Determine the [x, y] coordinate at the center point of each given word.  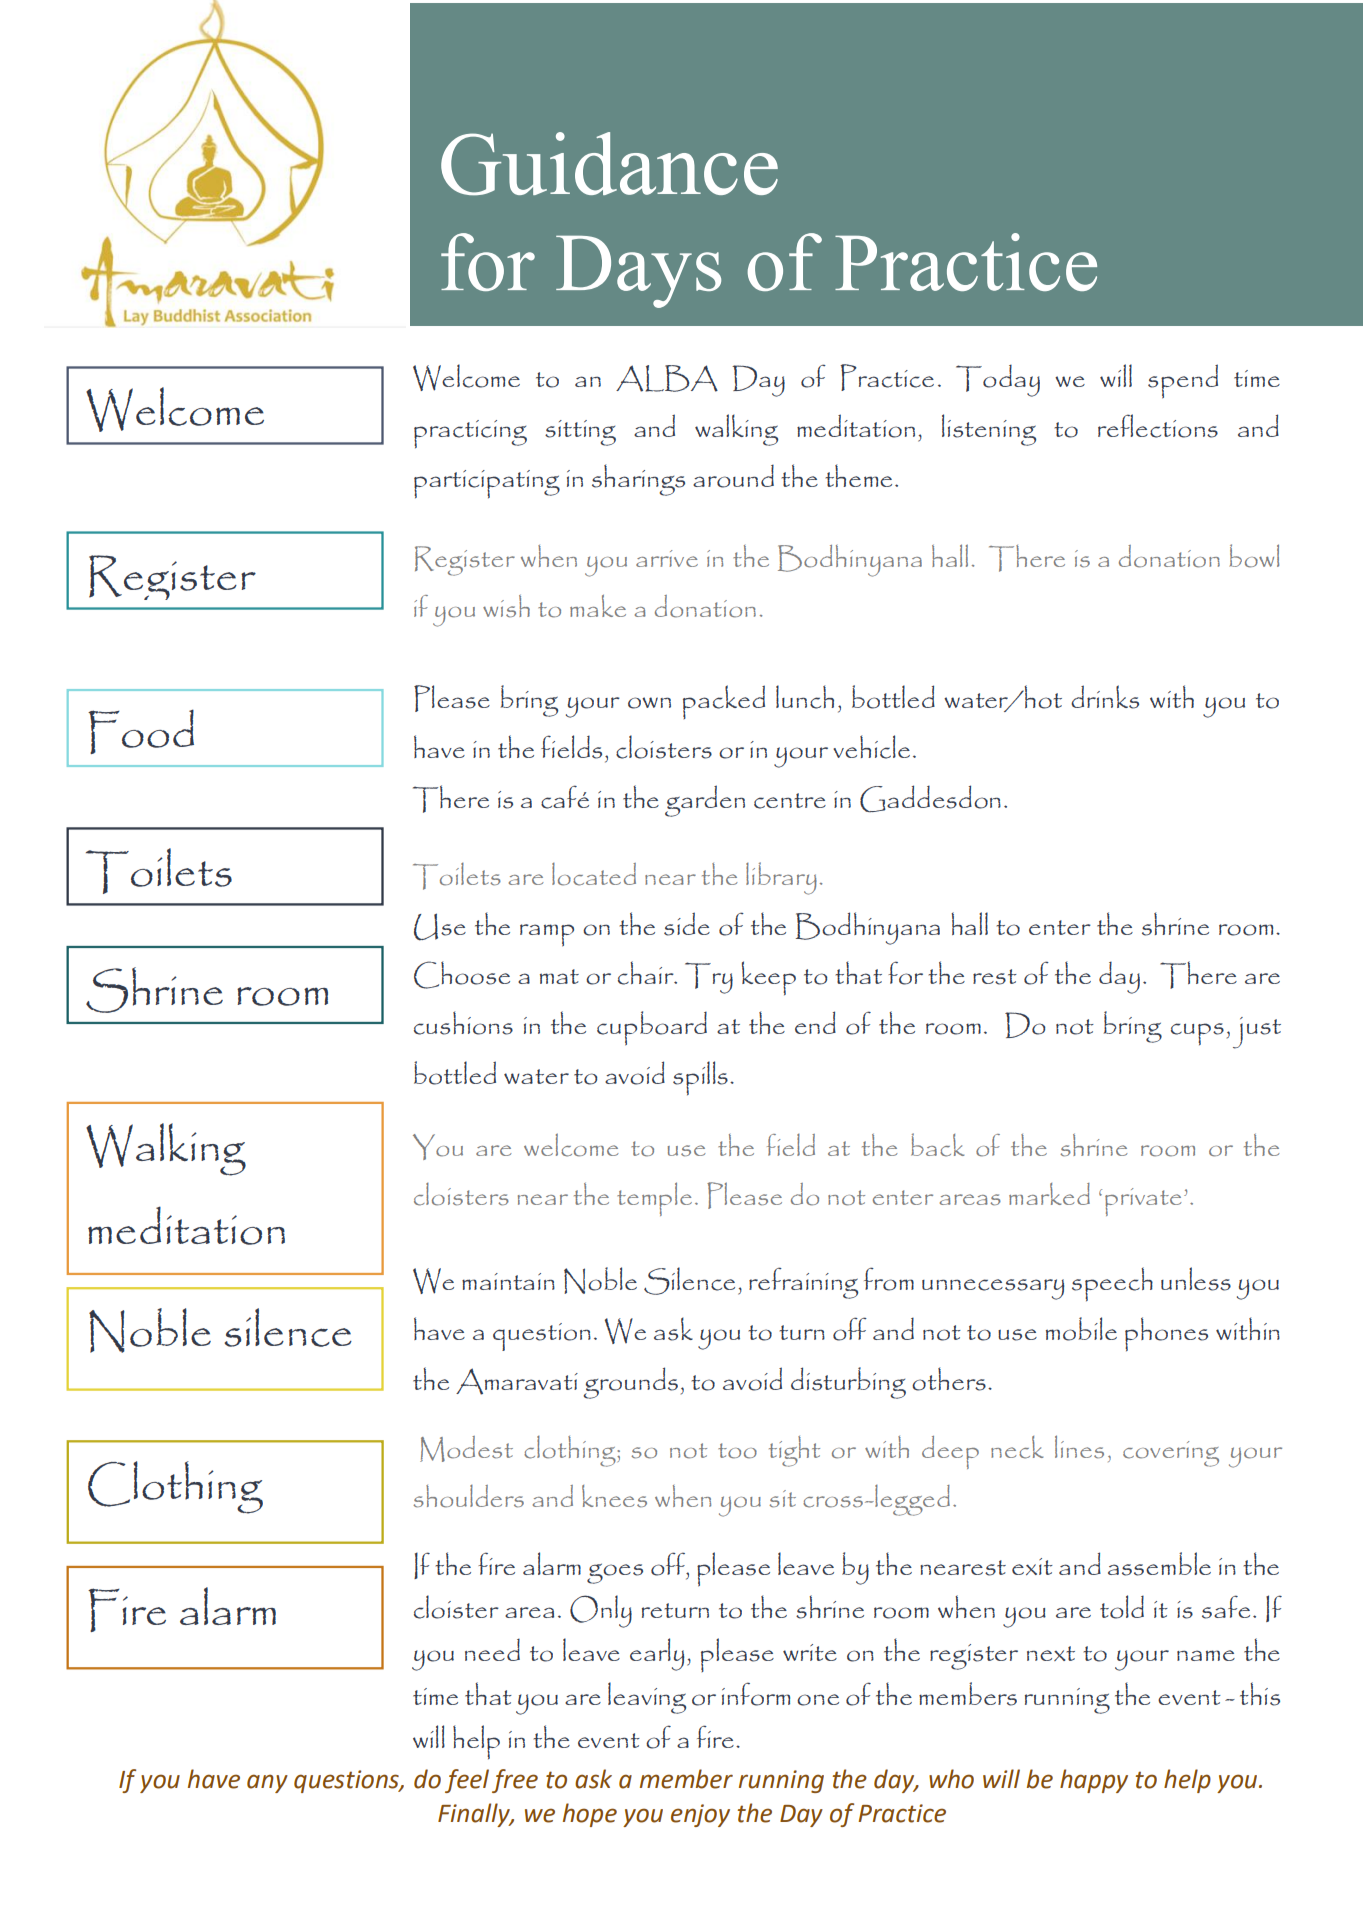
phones [1166, 1334]
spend [1183, 381]
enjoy [700, 1815]
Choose [462, 975]
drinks [1105, 697]
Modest [466, 1449]
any [267, 1783]
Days [638, 272]
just [1257, 1033]
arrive [667, 558]
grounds [630, 1383]
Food [141, 731]
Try [709, 978]
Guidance [609, 163]
